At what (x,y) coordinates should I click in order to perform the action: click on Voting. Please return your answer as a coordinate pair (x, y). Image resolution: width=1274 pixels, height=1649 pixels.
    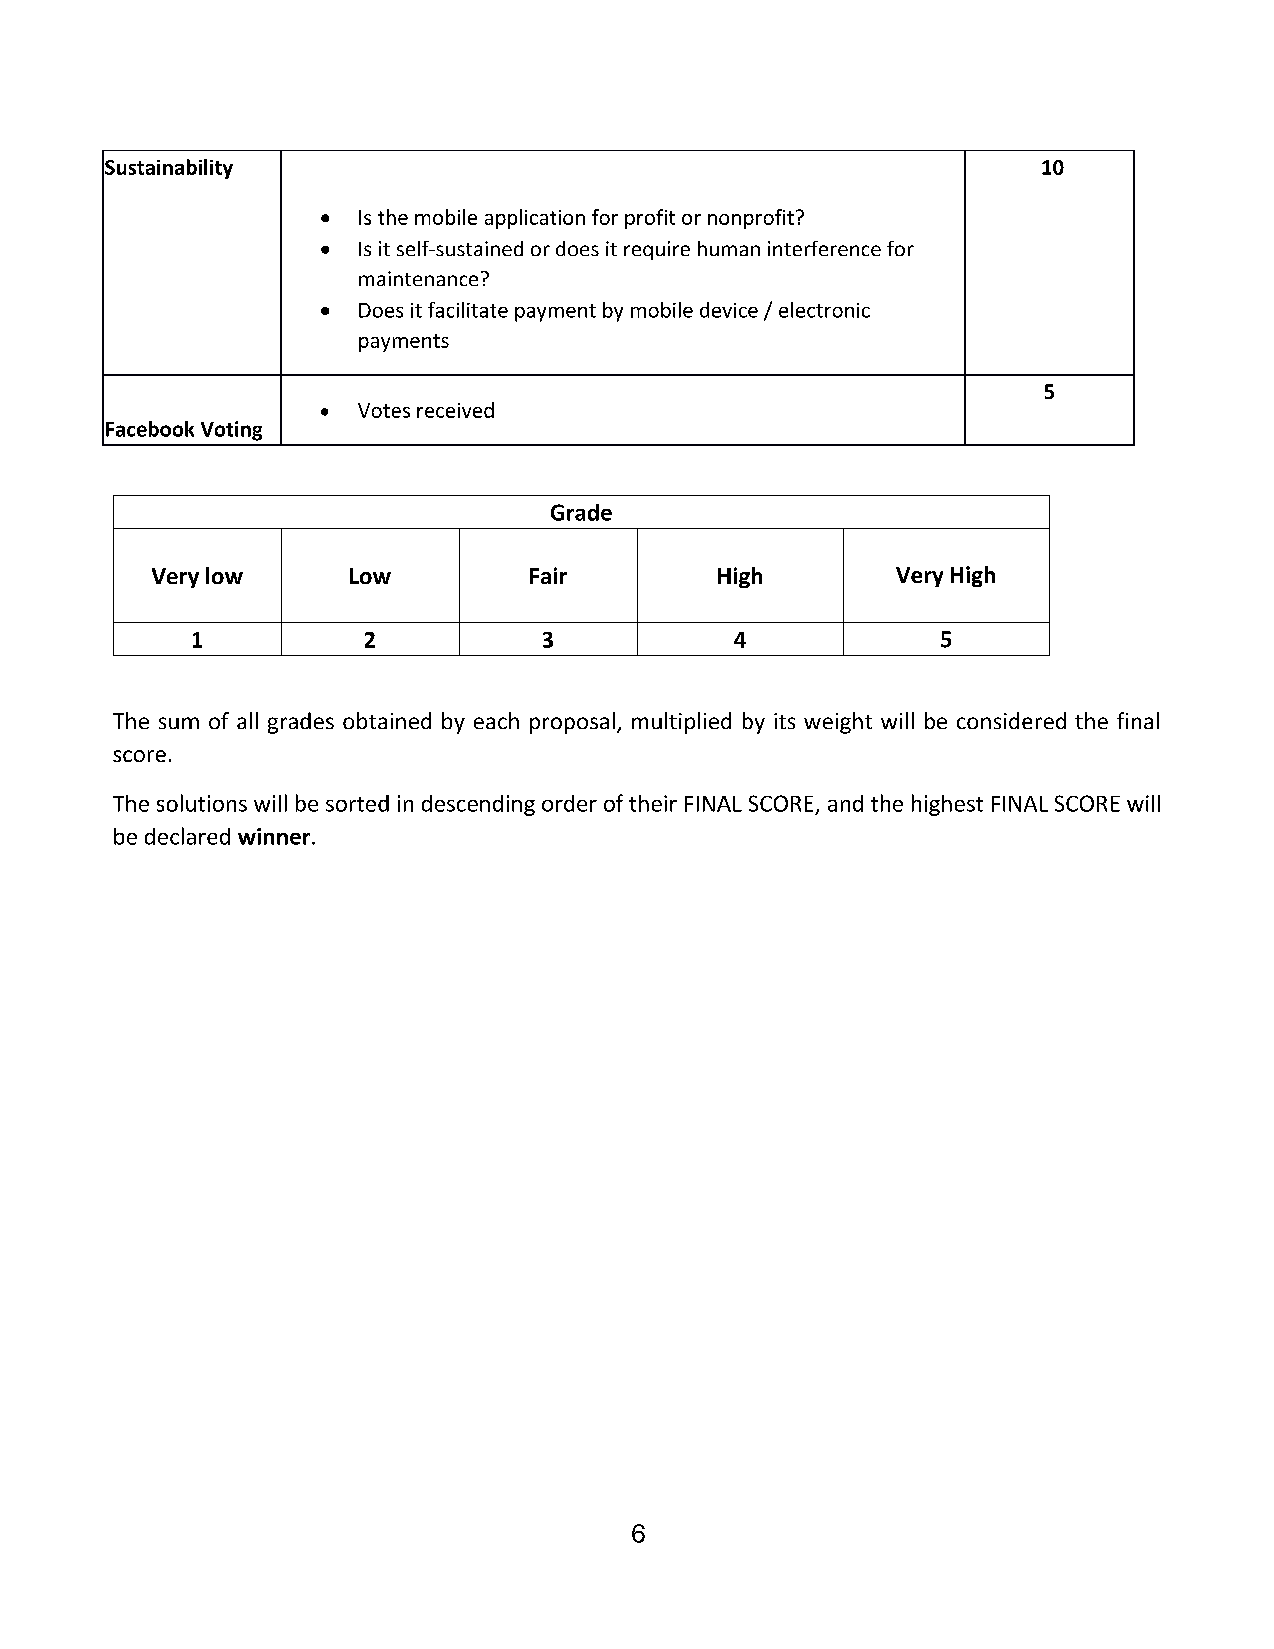
    Looking at the image, I should click on (231, 431).
